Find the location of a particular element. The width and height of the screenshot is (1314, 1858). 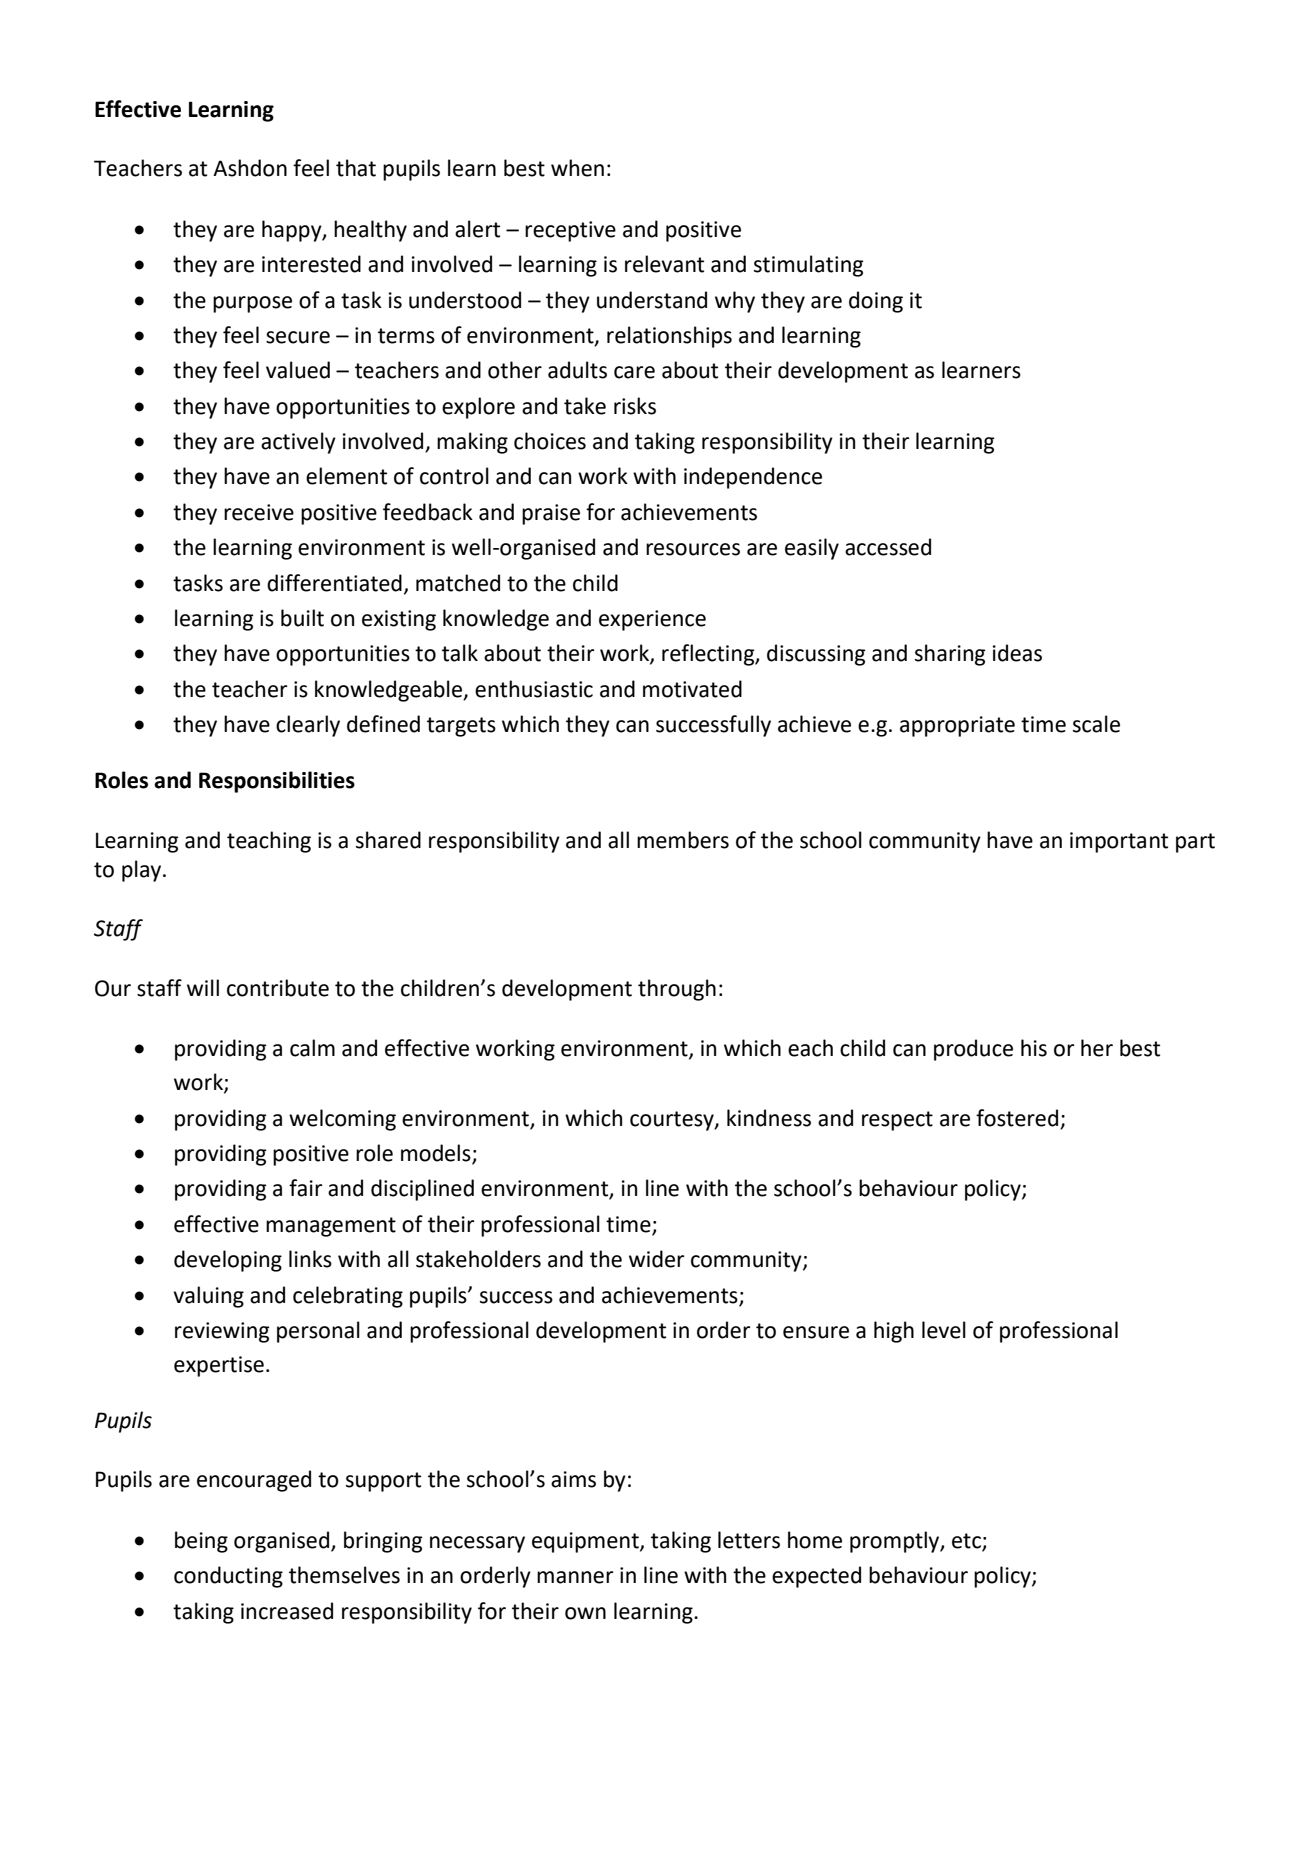

play is located at coordinates (143, 871).
